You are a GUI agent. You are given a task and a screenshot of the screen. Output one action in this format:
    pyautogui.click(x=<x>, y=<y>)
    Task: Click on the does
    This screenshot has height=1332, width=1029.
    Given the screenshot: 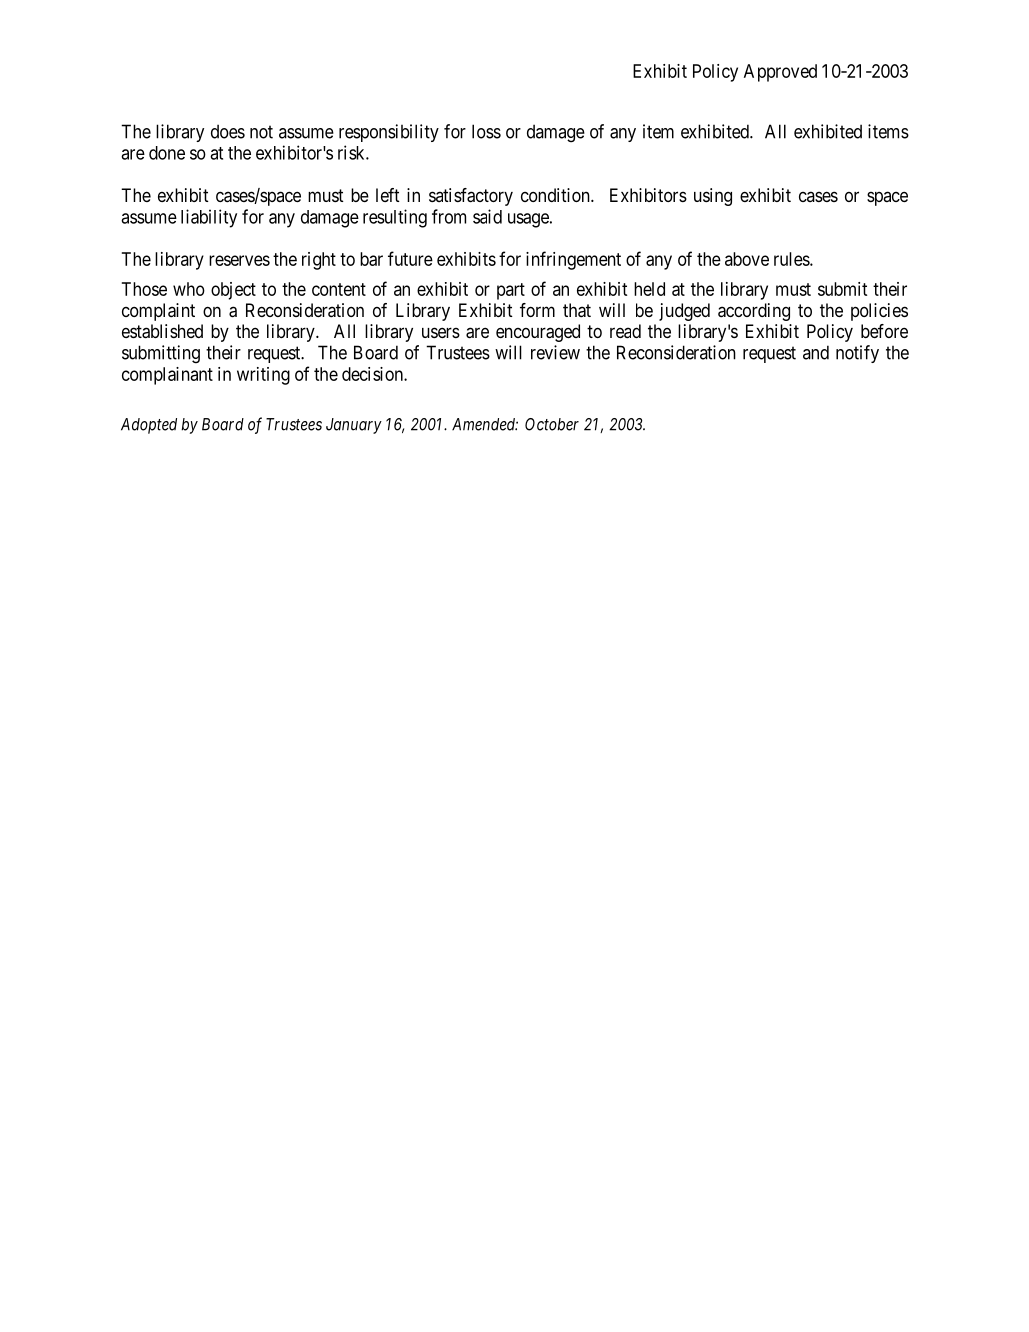 What is the action you would take?
    pyautogui.click(x=228, y=131)
